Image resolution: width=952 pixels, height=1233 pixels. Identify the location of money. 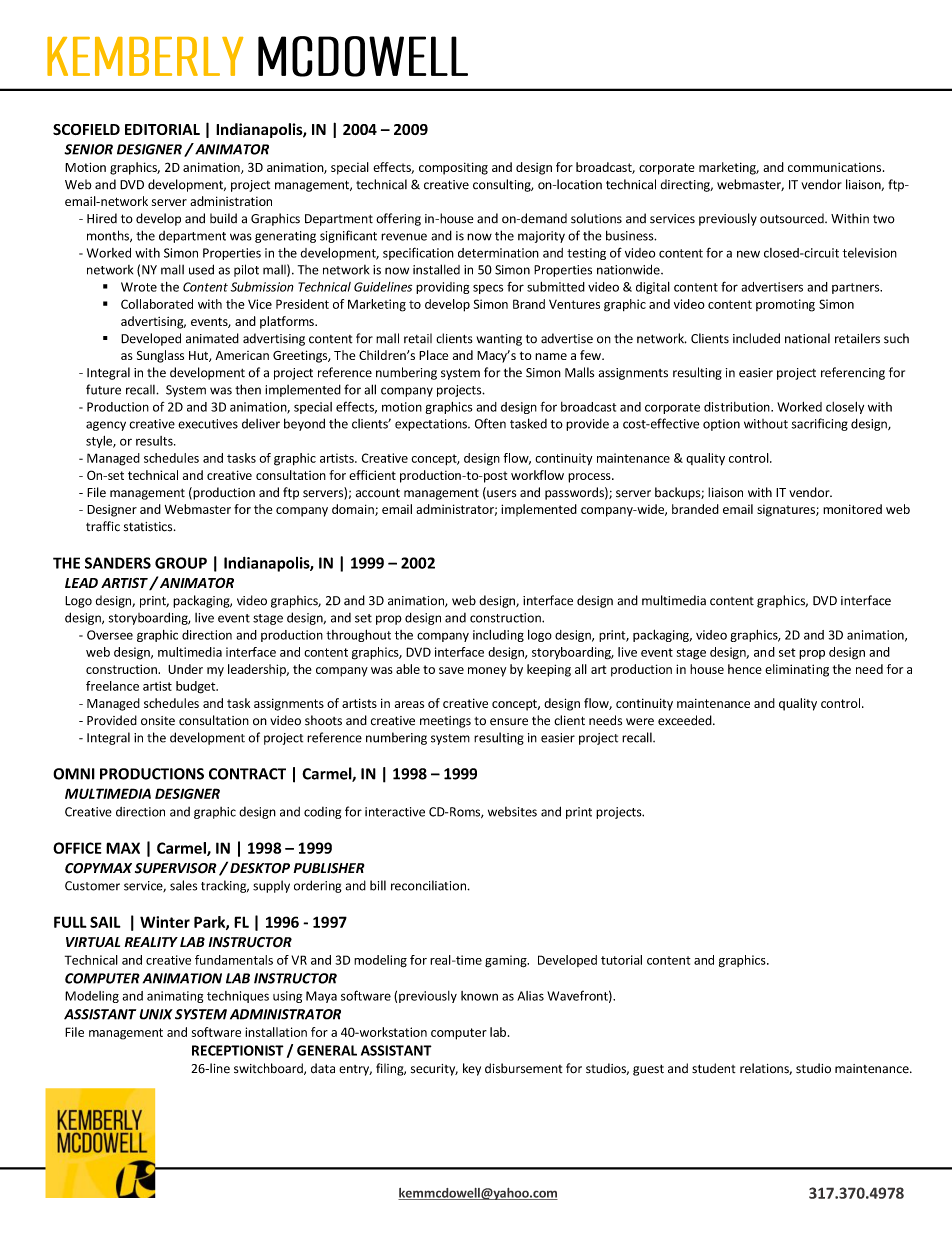
(487, 672).
